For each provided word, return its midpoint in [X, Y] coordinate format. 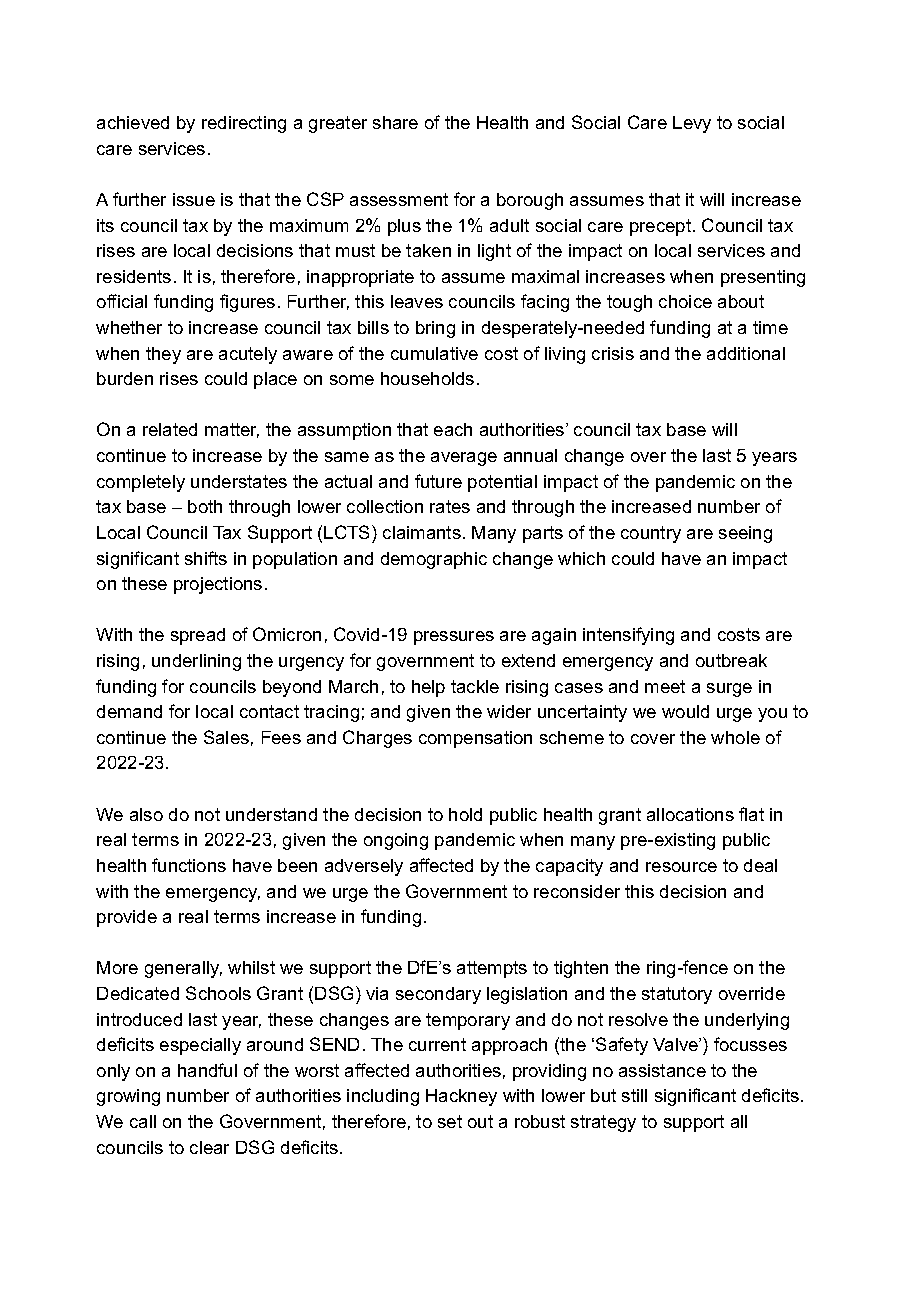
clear [209, 1147]
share [395, 122]
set [450, 1121]
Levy [692, 124]
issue [194, 199]
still [634, 1095]
